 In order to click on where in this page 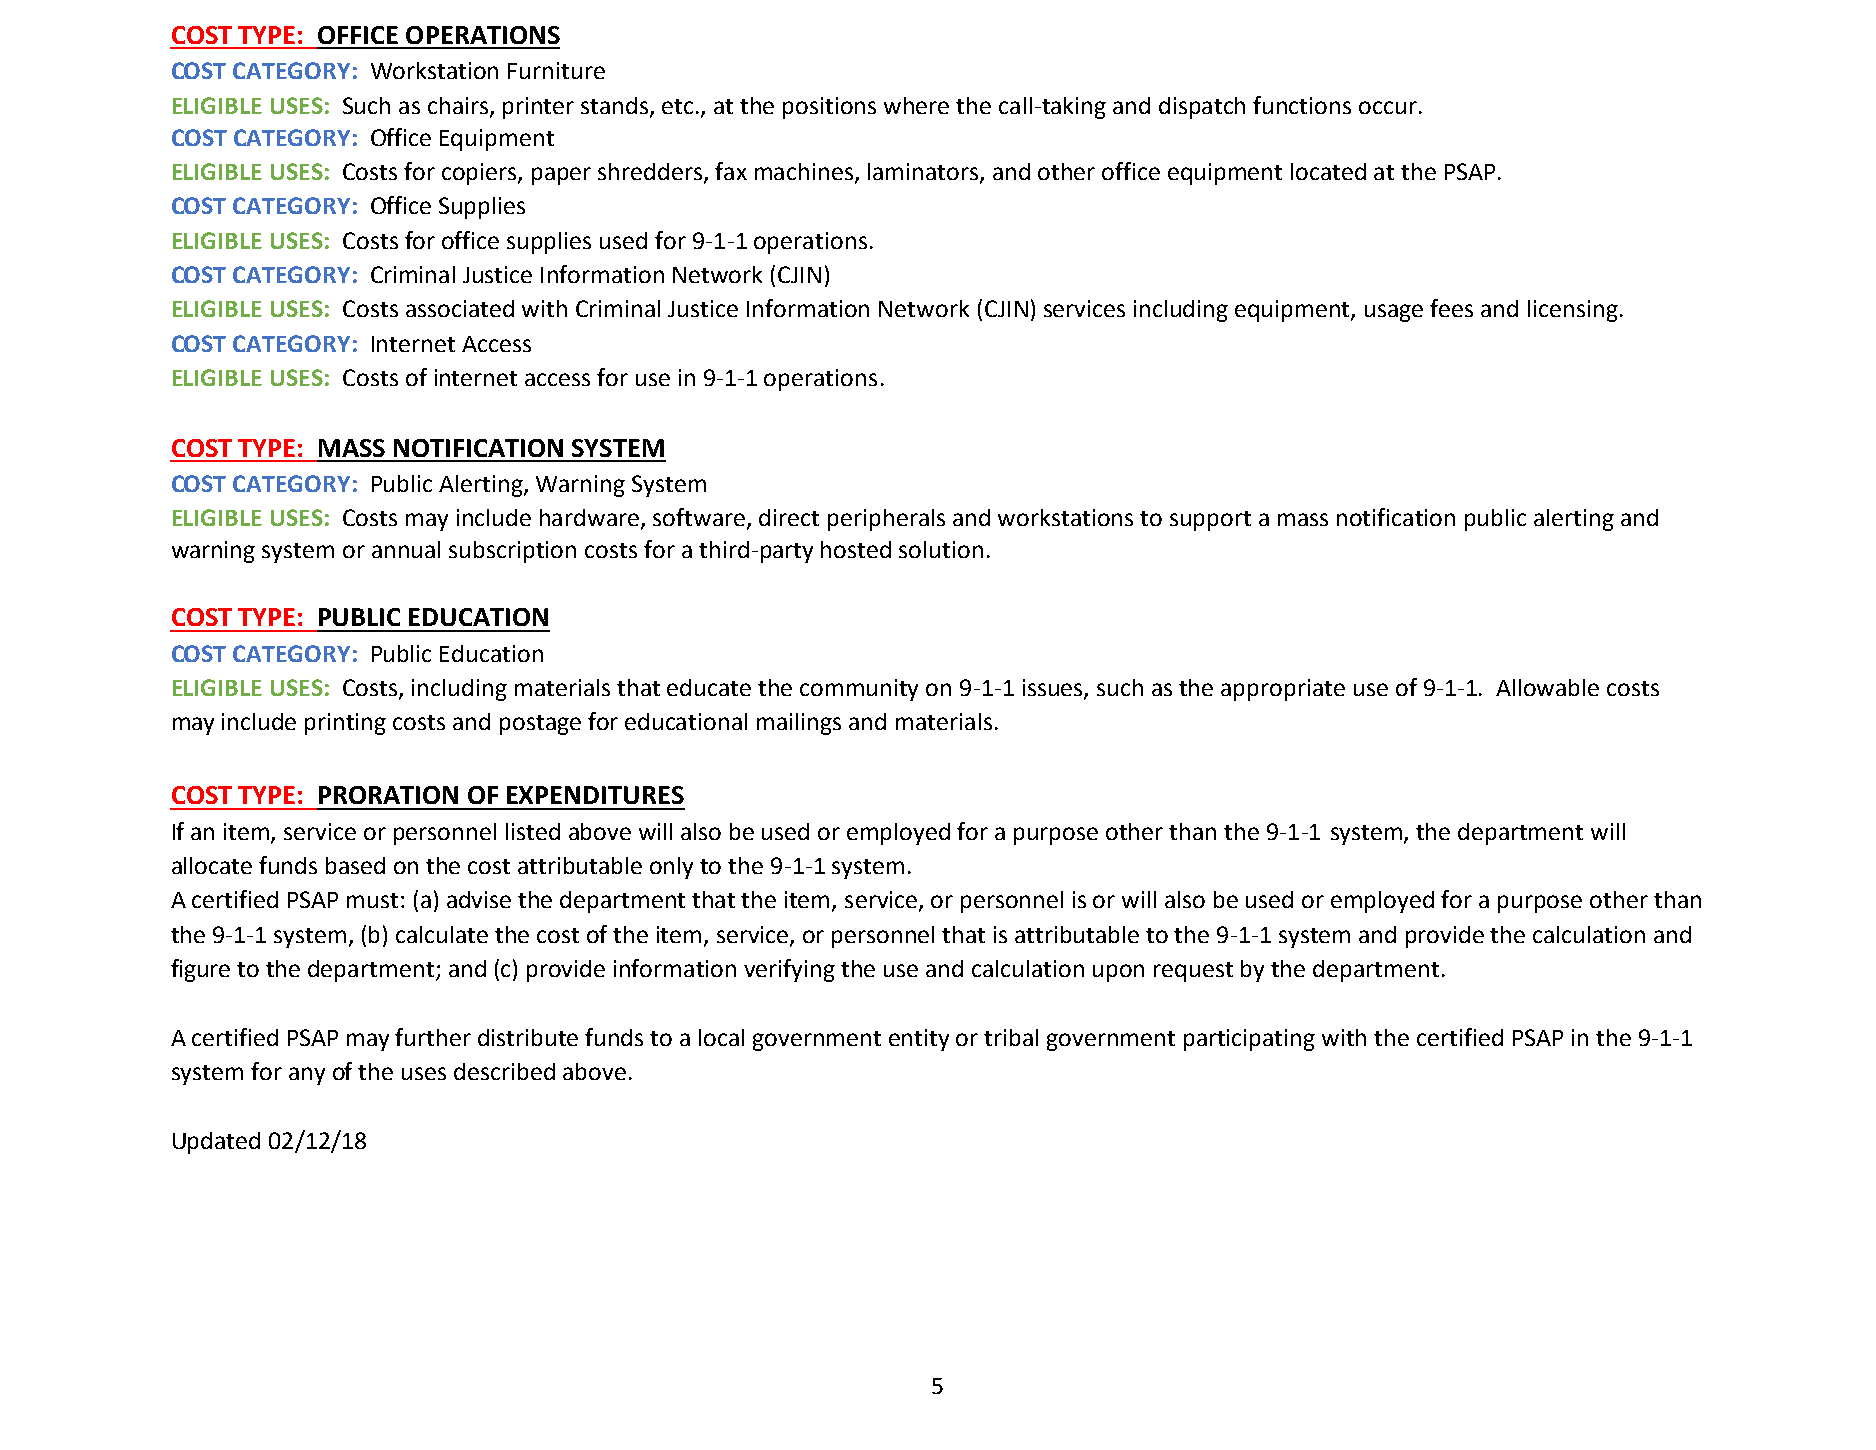, I will do `click(916, 105)`.
